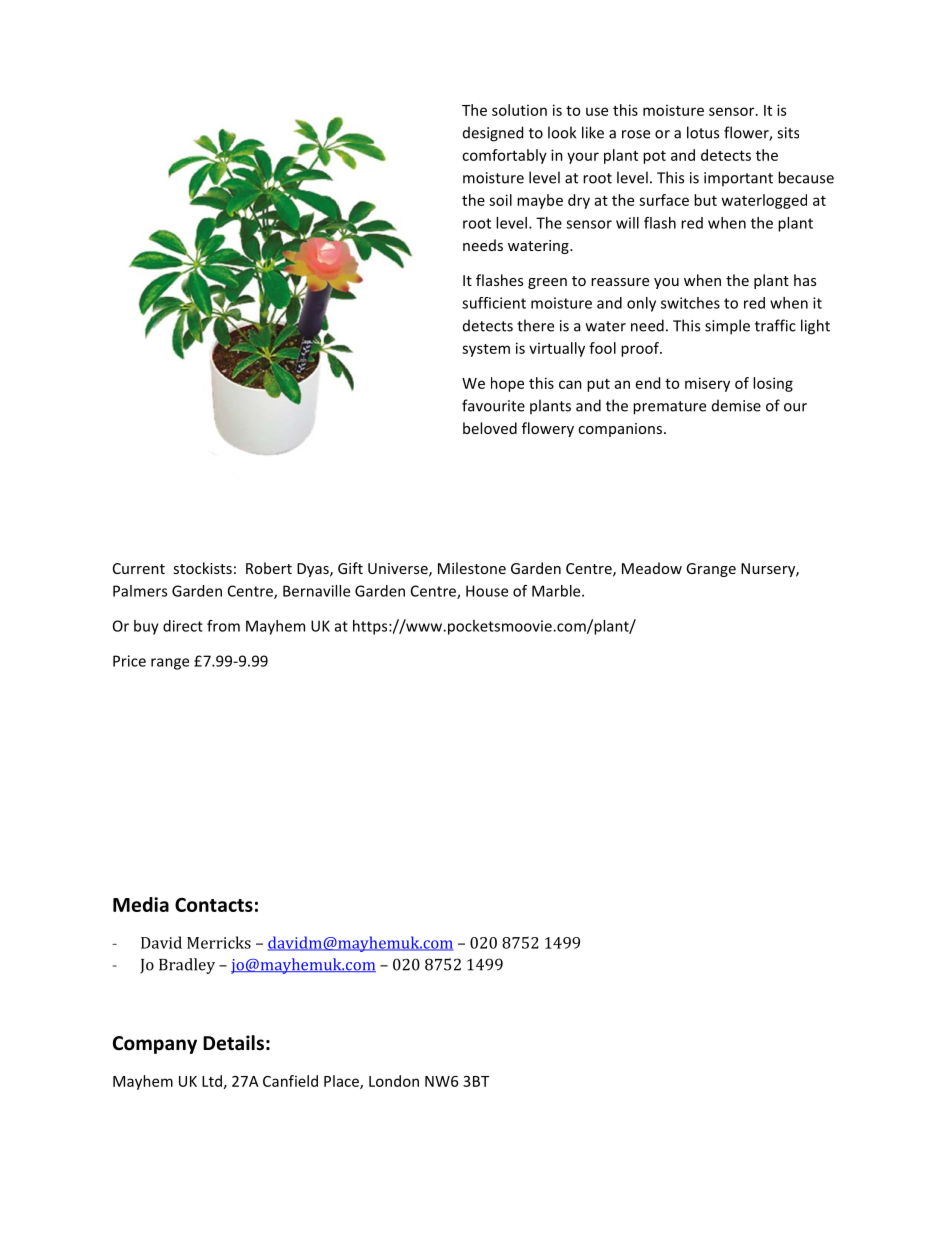 The image size is (952, 1233). I want to click on designed, so click(493, 134).
